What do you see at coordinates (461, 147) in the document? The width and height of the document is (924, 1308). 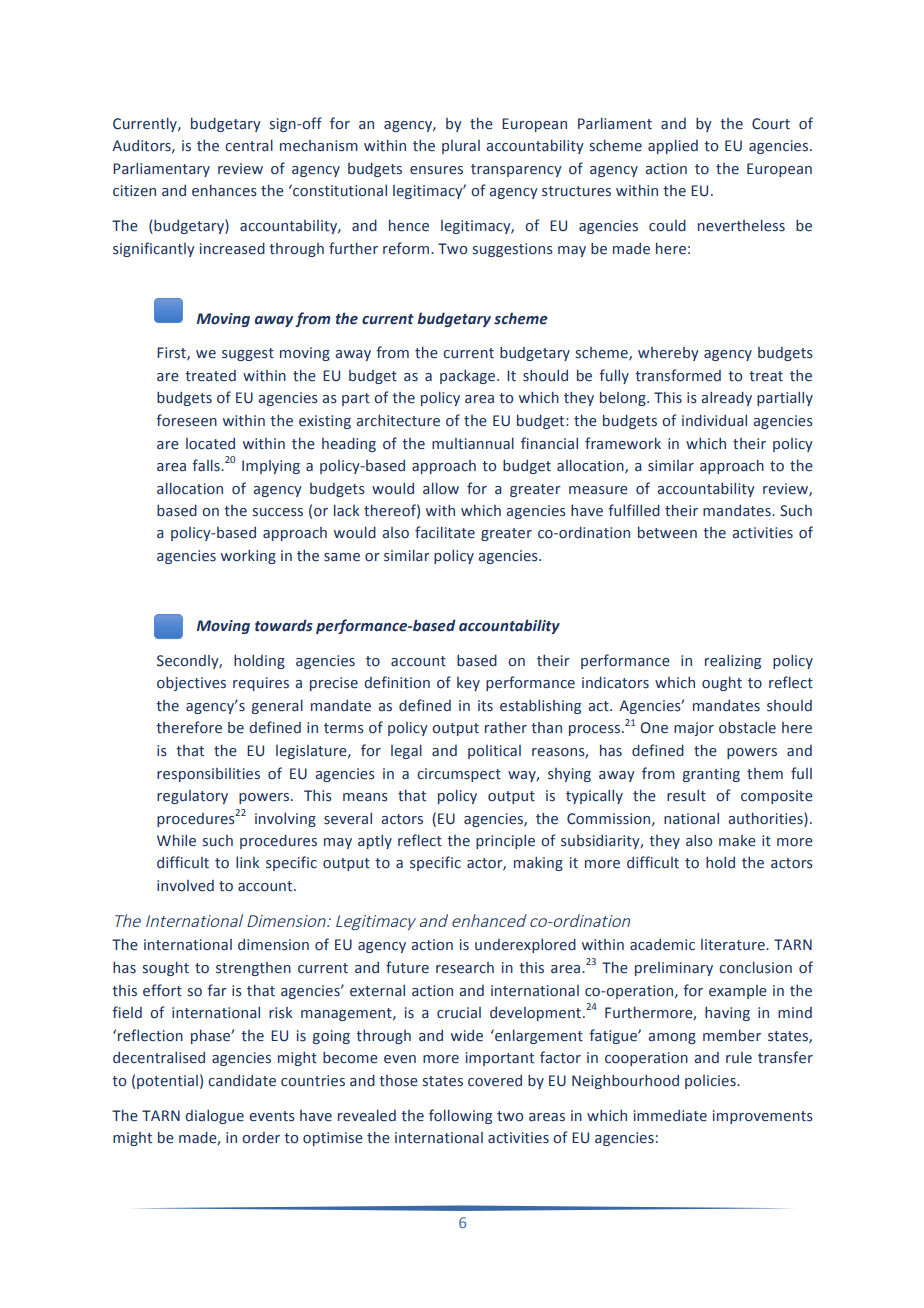 I see `plural` at bounding box center [461, 147].
